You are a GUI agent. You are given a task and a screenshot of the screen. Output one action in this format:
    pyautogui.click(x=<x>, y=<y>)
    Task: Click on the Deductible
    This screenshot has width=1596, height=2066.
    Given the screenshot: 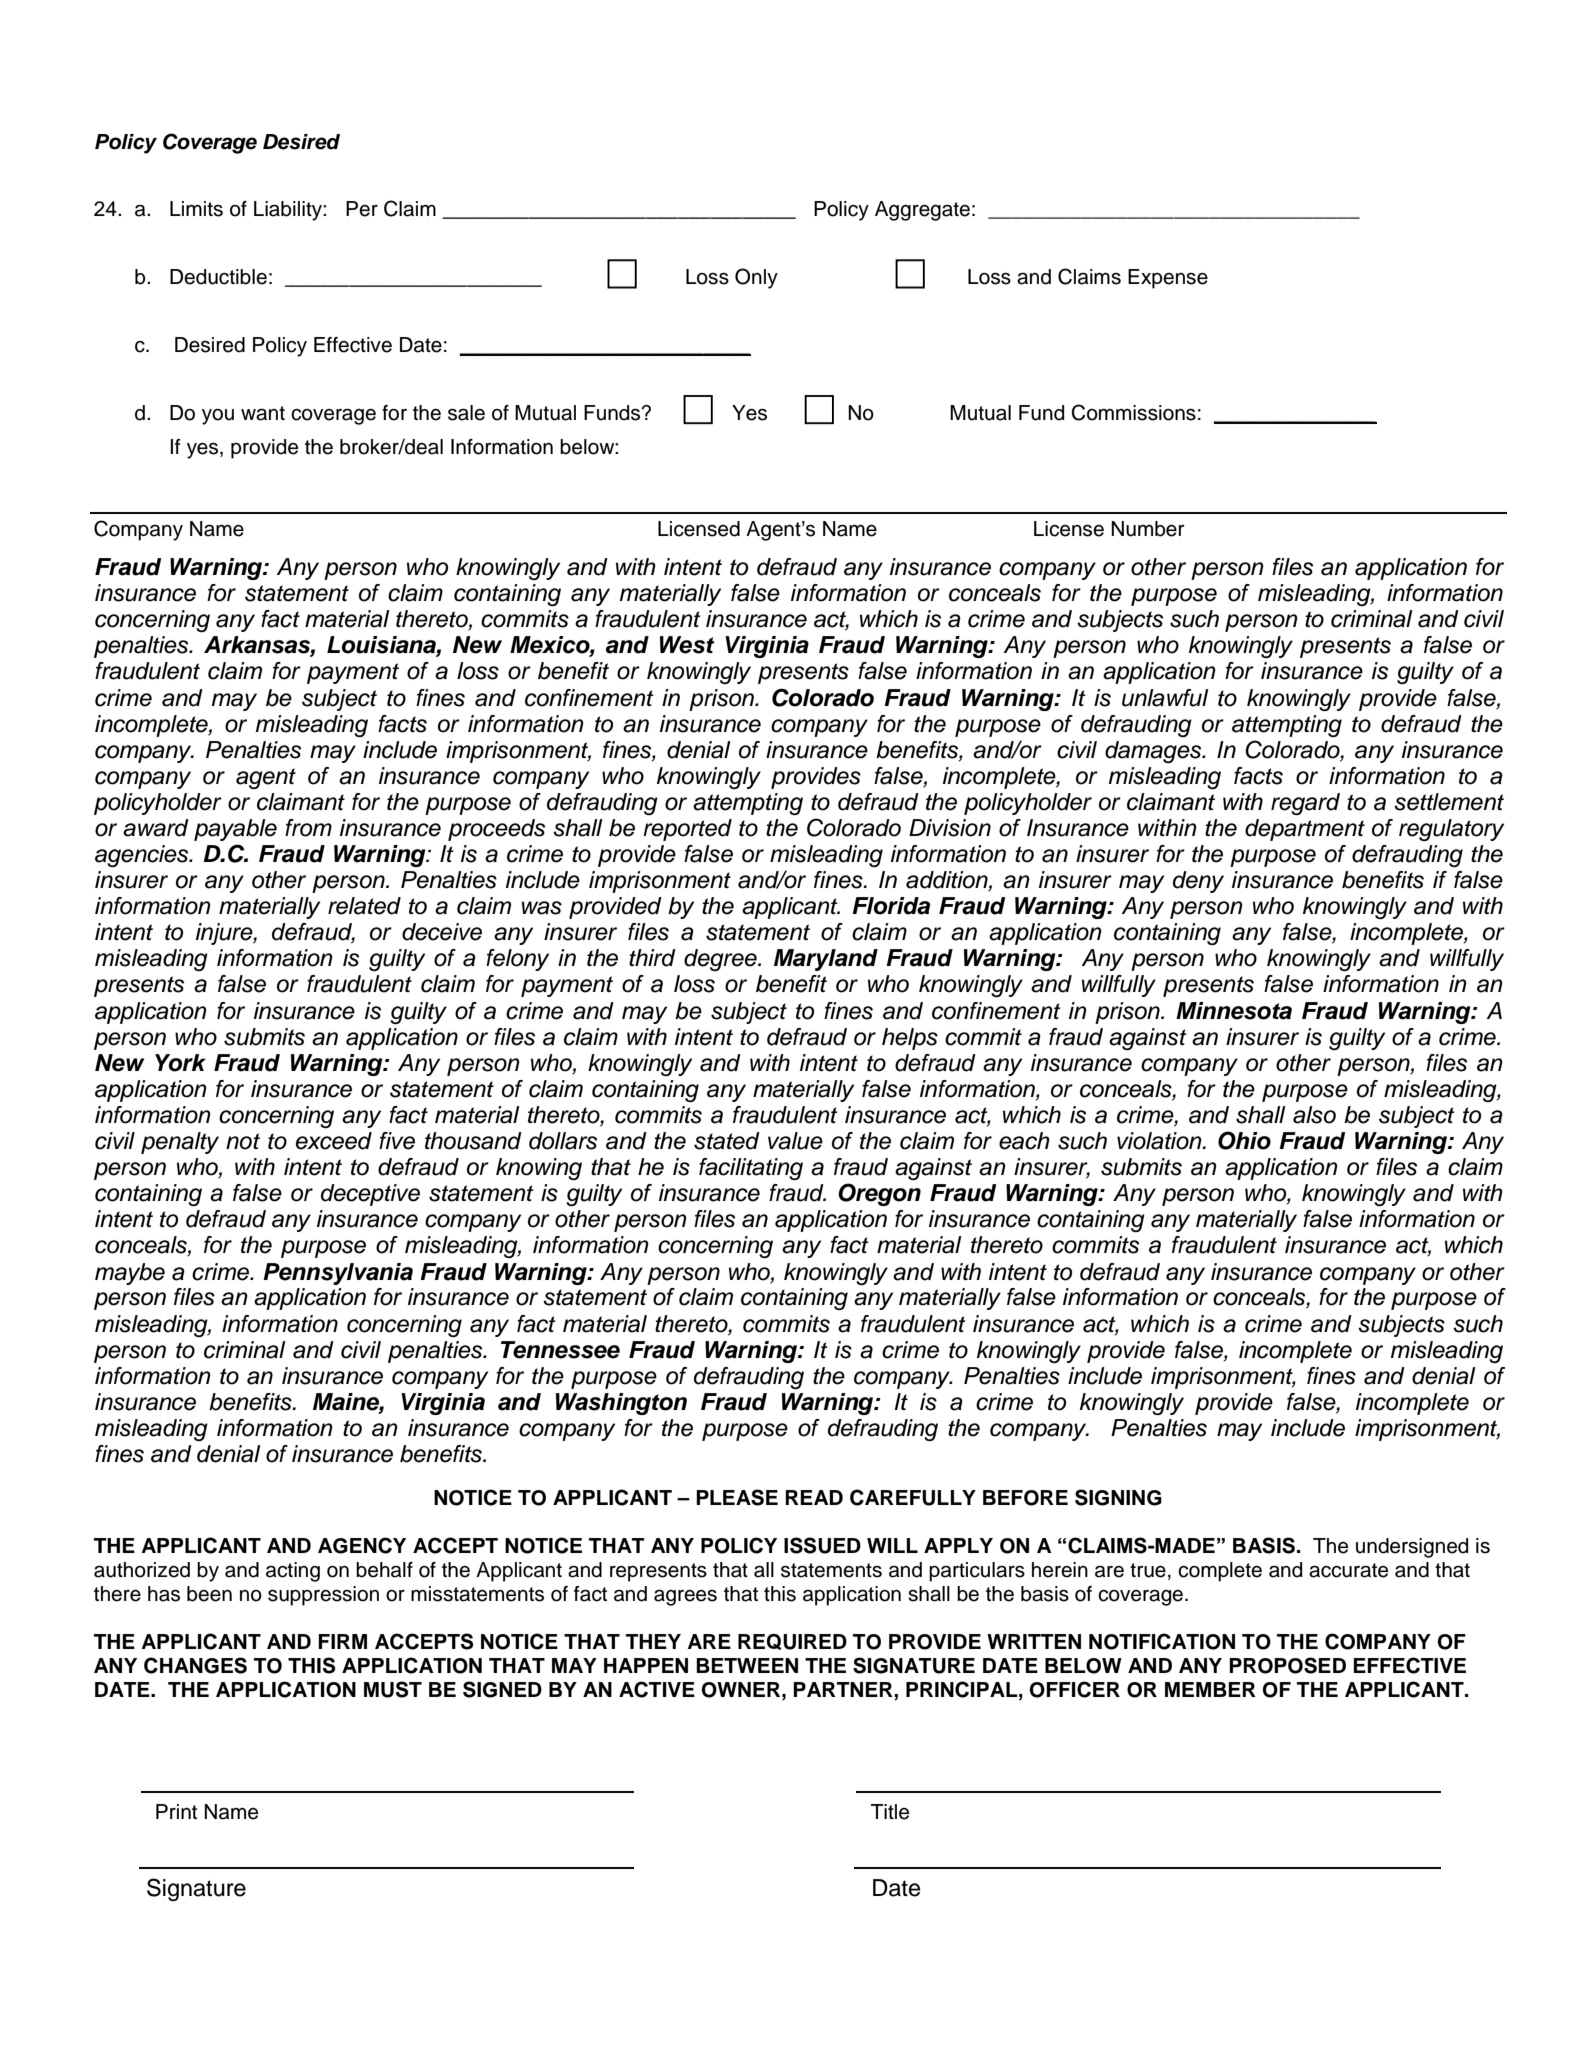 What is the action you would take?
    pyautogui.click(x=218, y=277)
